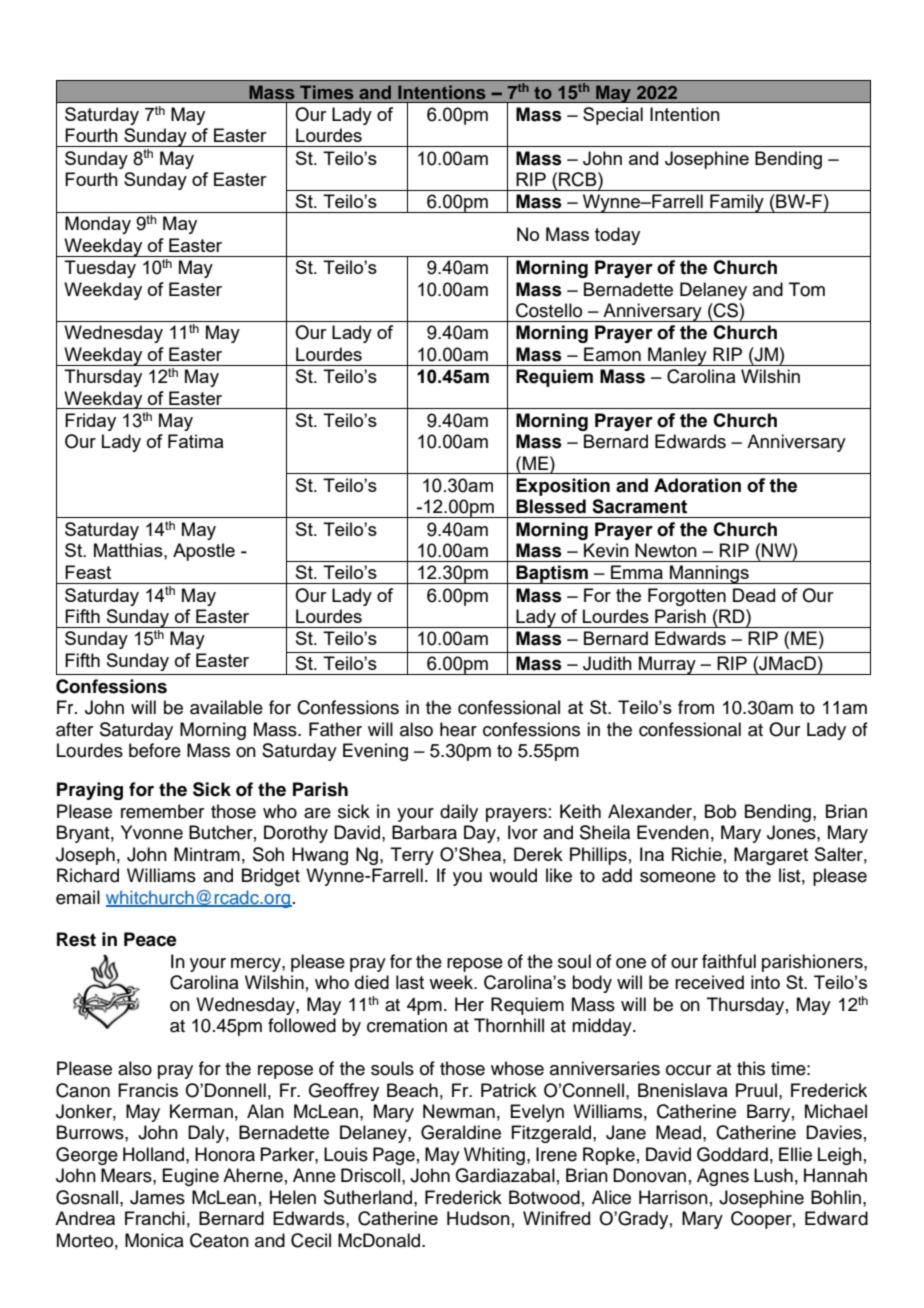  What do you see at coordinates (723, 1177) in the screenshot?
I see `Agnes` at bounding box center [723, 1177].
